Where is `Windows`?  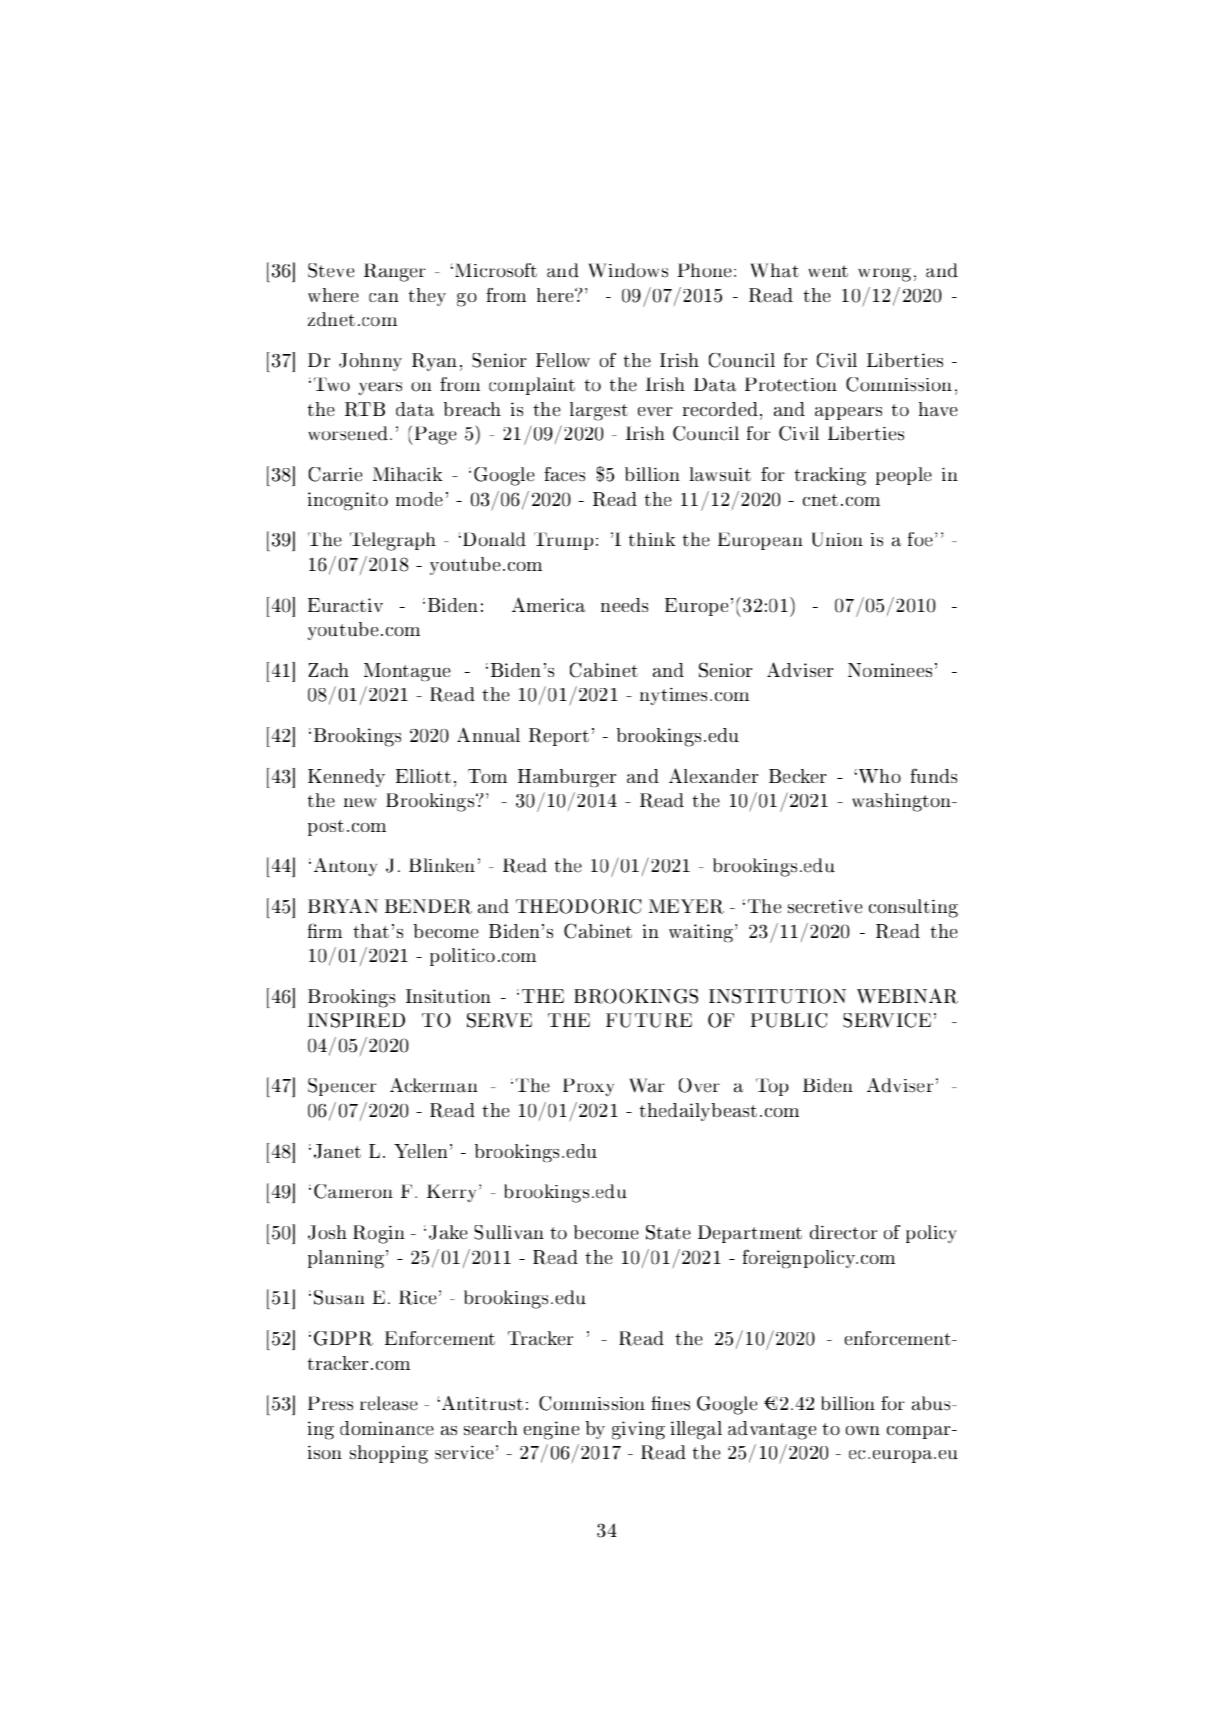 Windows is located at coordinates (628, 270).
